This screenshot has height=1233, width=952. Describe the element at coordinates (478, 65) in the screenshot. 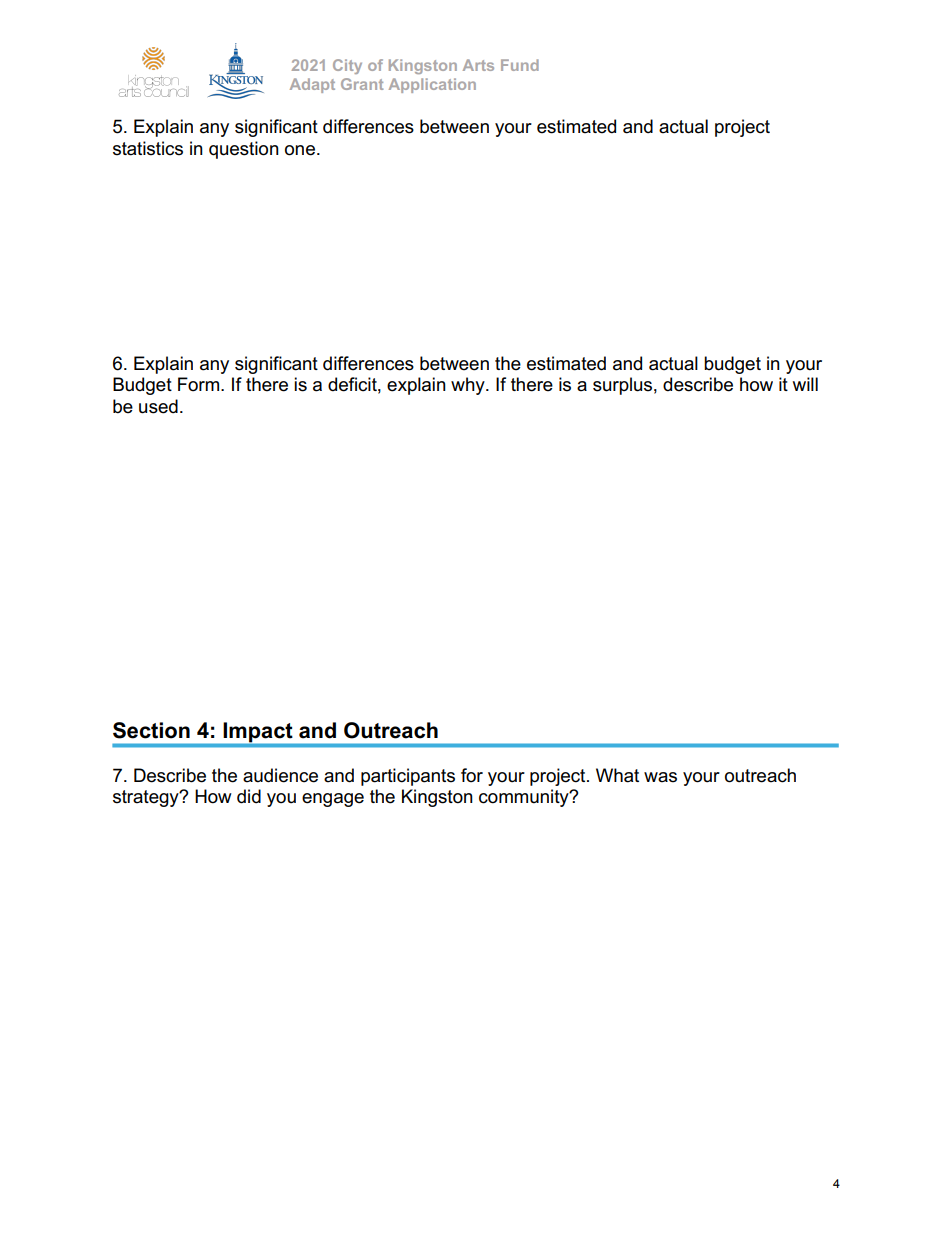

I see `Arts` at that location.
